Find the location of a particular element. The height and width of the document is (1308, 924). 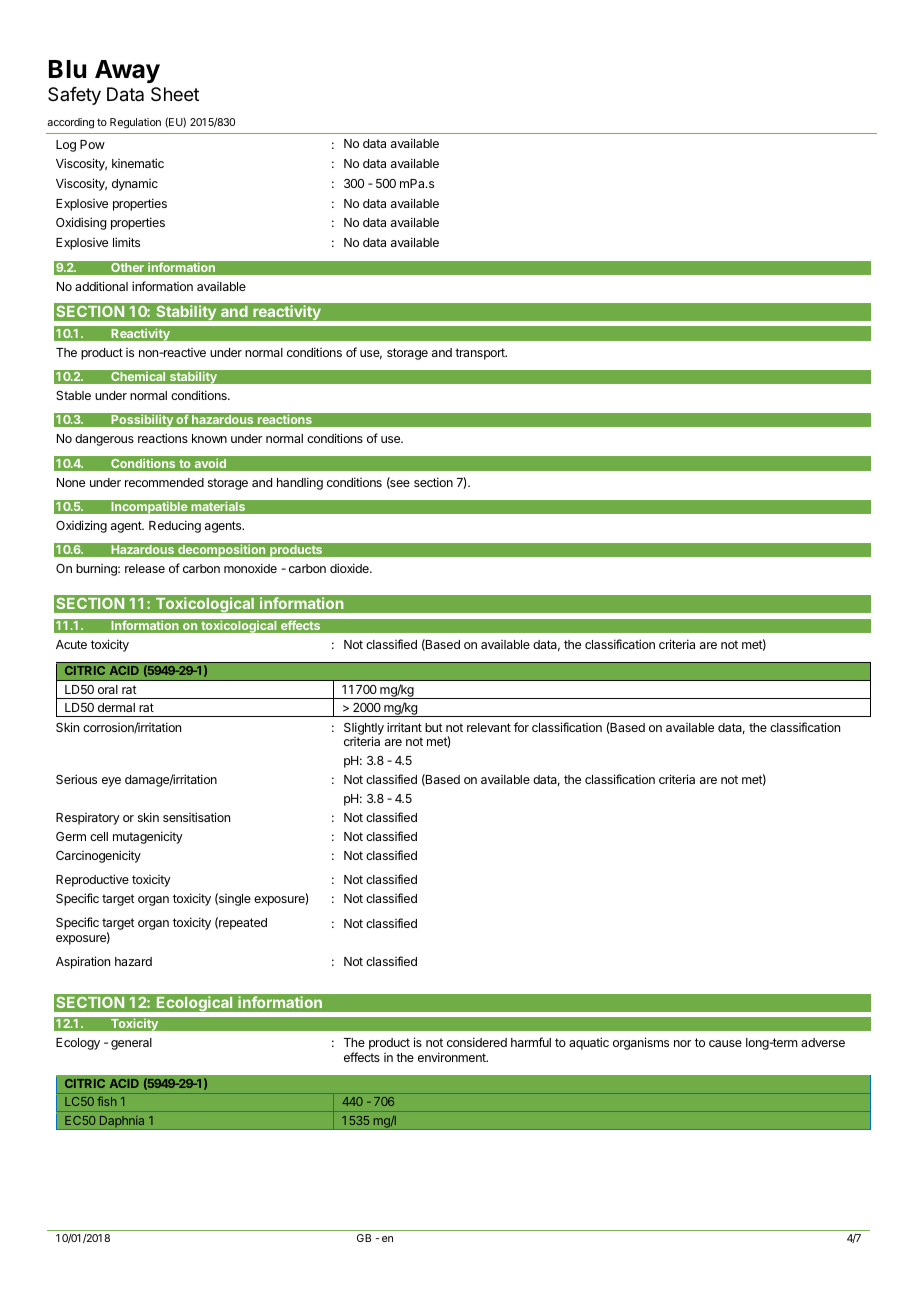

known is located at coordinates (209, 438).
